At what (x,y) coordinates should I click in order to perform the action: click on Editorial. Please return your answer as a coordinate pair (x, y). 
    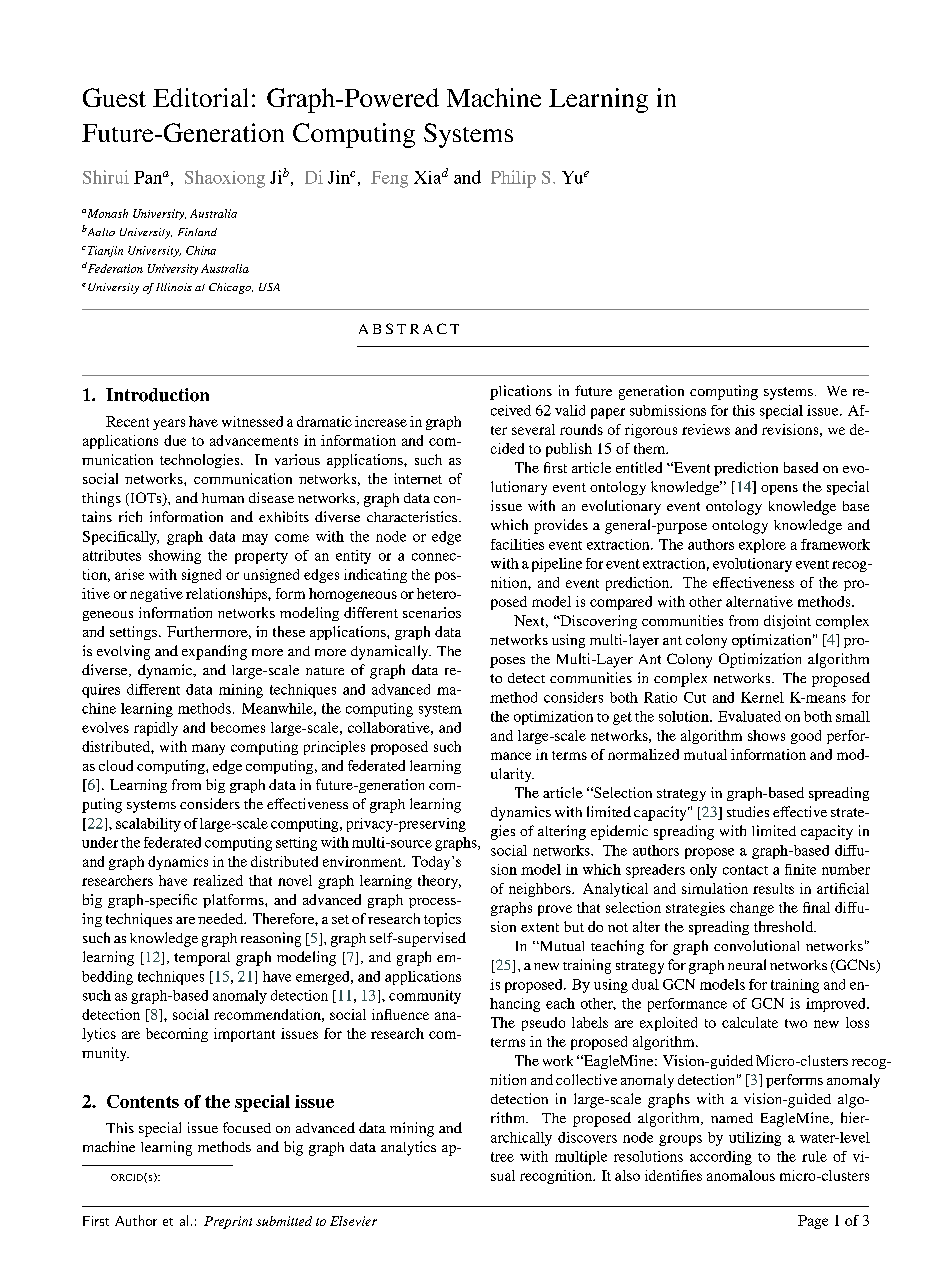
    Looking at the image, I should click on (200, 97).
